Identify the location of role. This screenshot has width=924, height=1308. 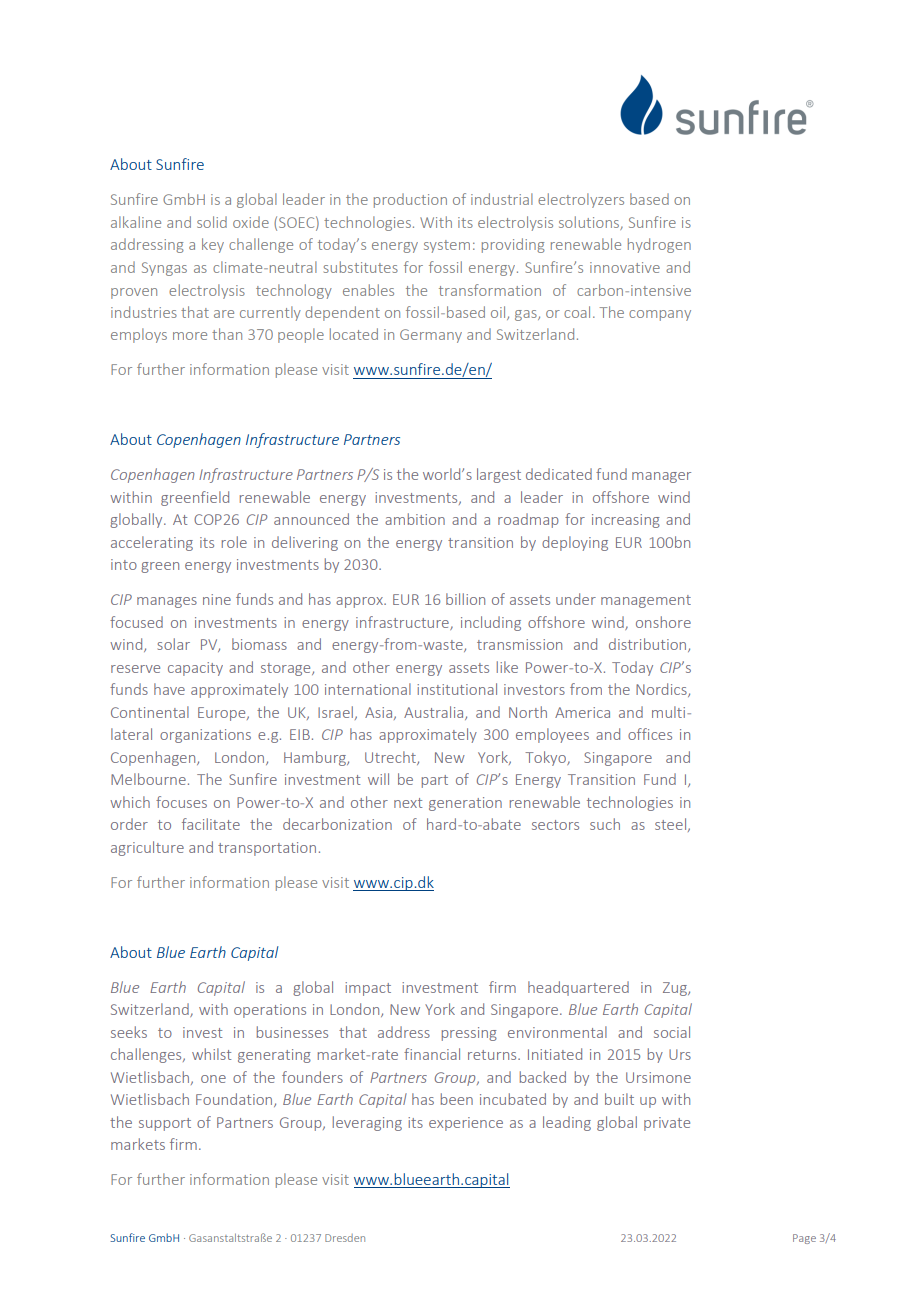
(234, 542).
